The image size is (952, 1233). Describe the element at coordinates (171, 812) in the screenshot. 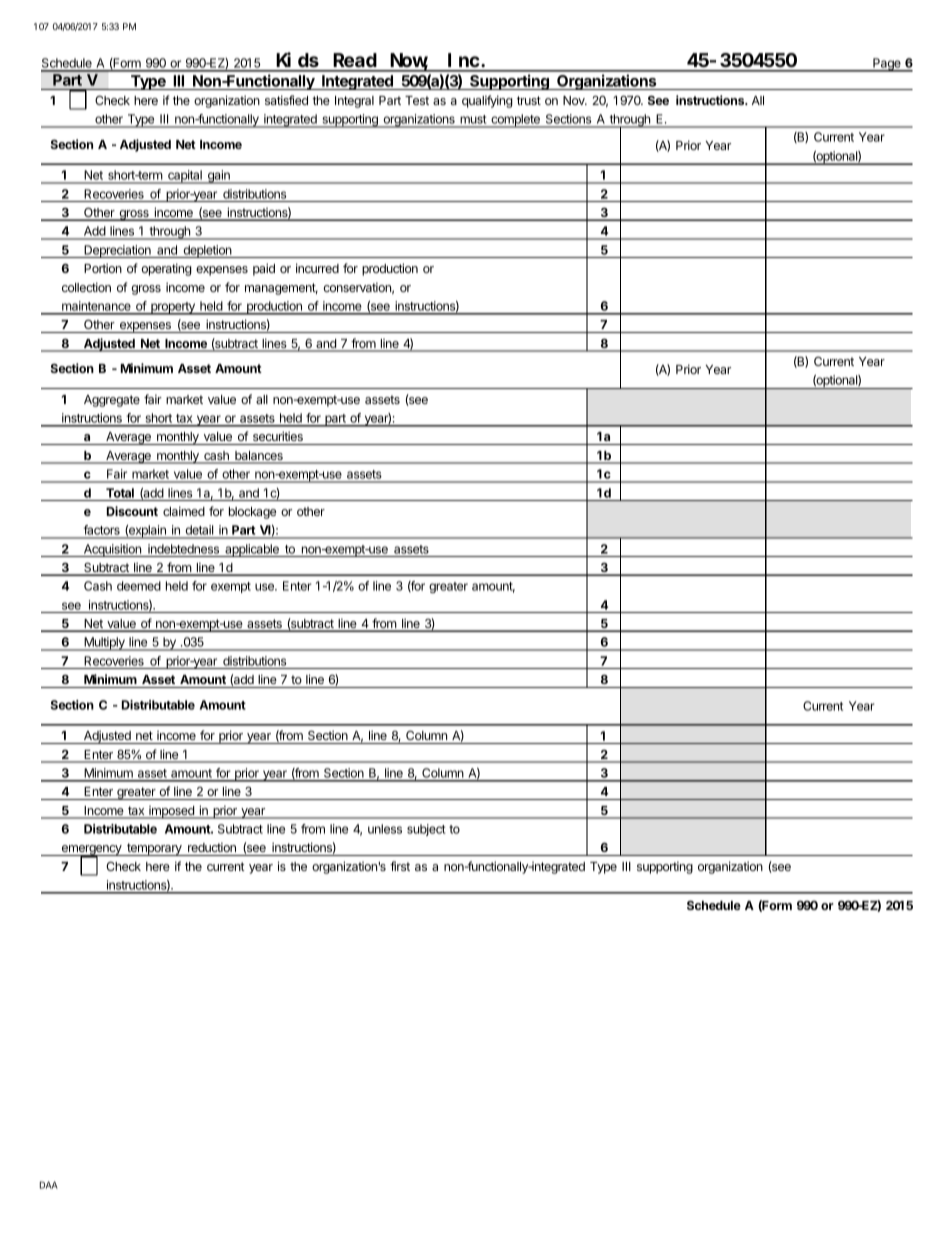

I see `imposed` at that location.
